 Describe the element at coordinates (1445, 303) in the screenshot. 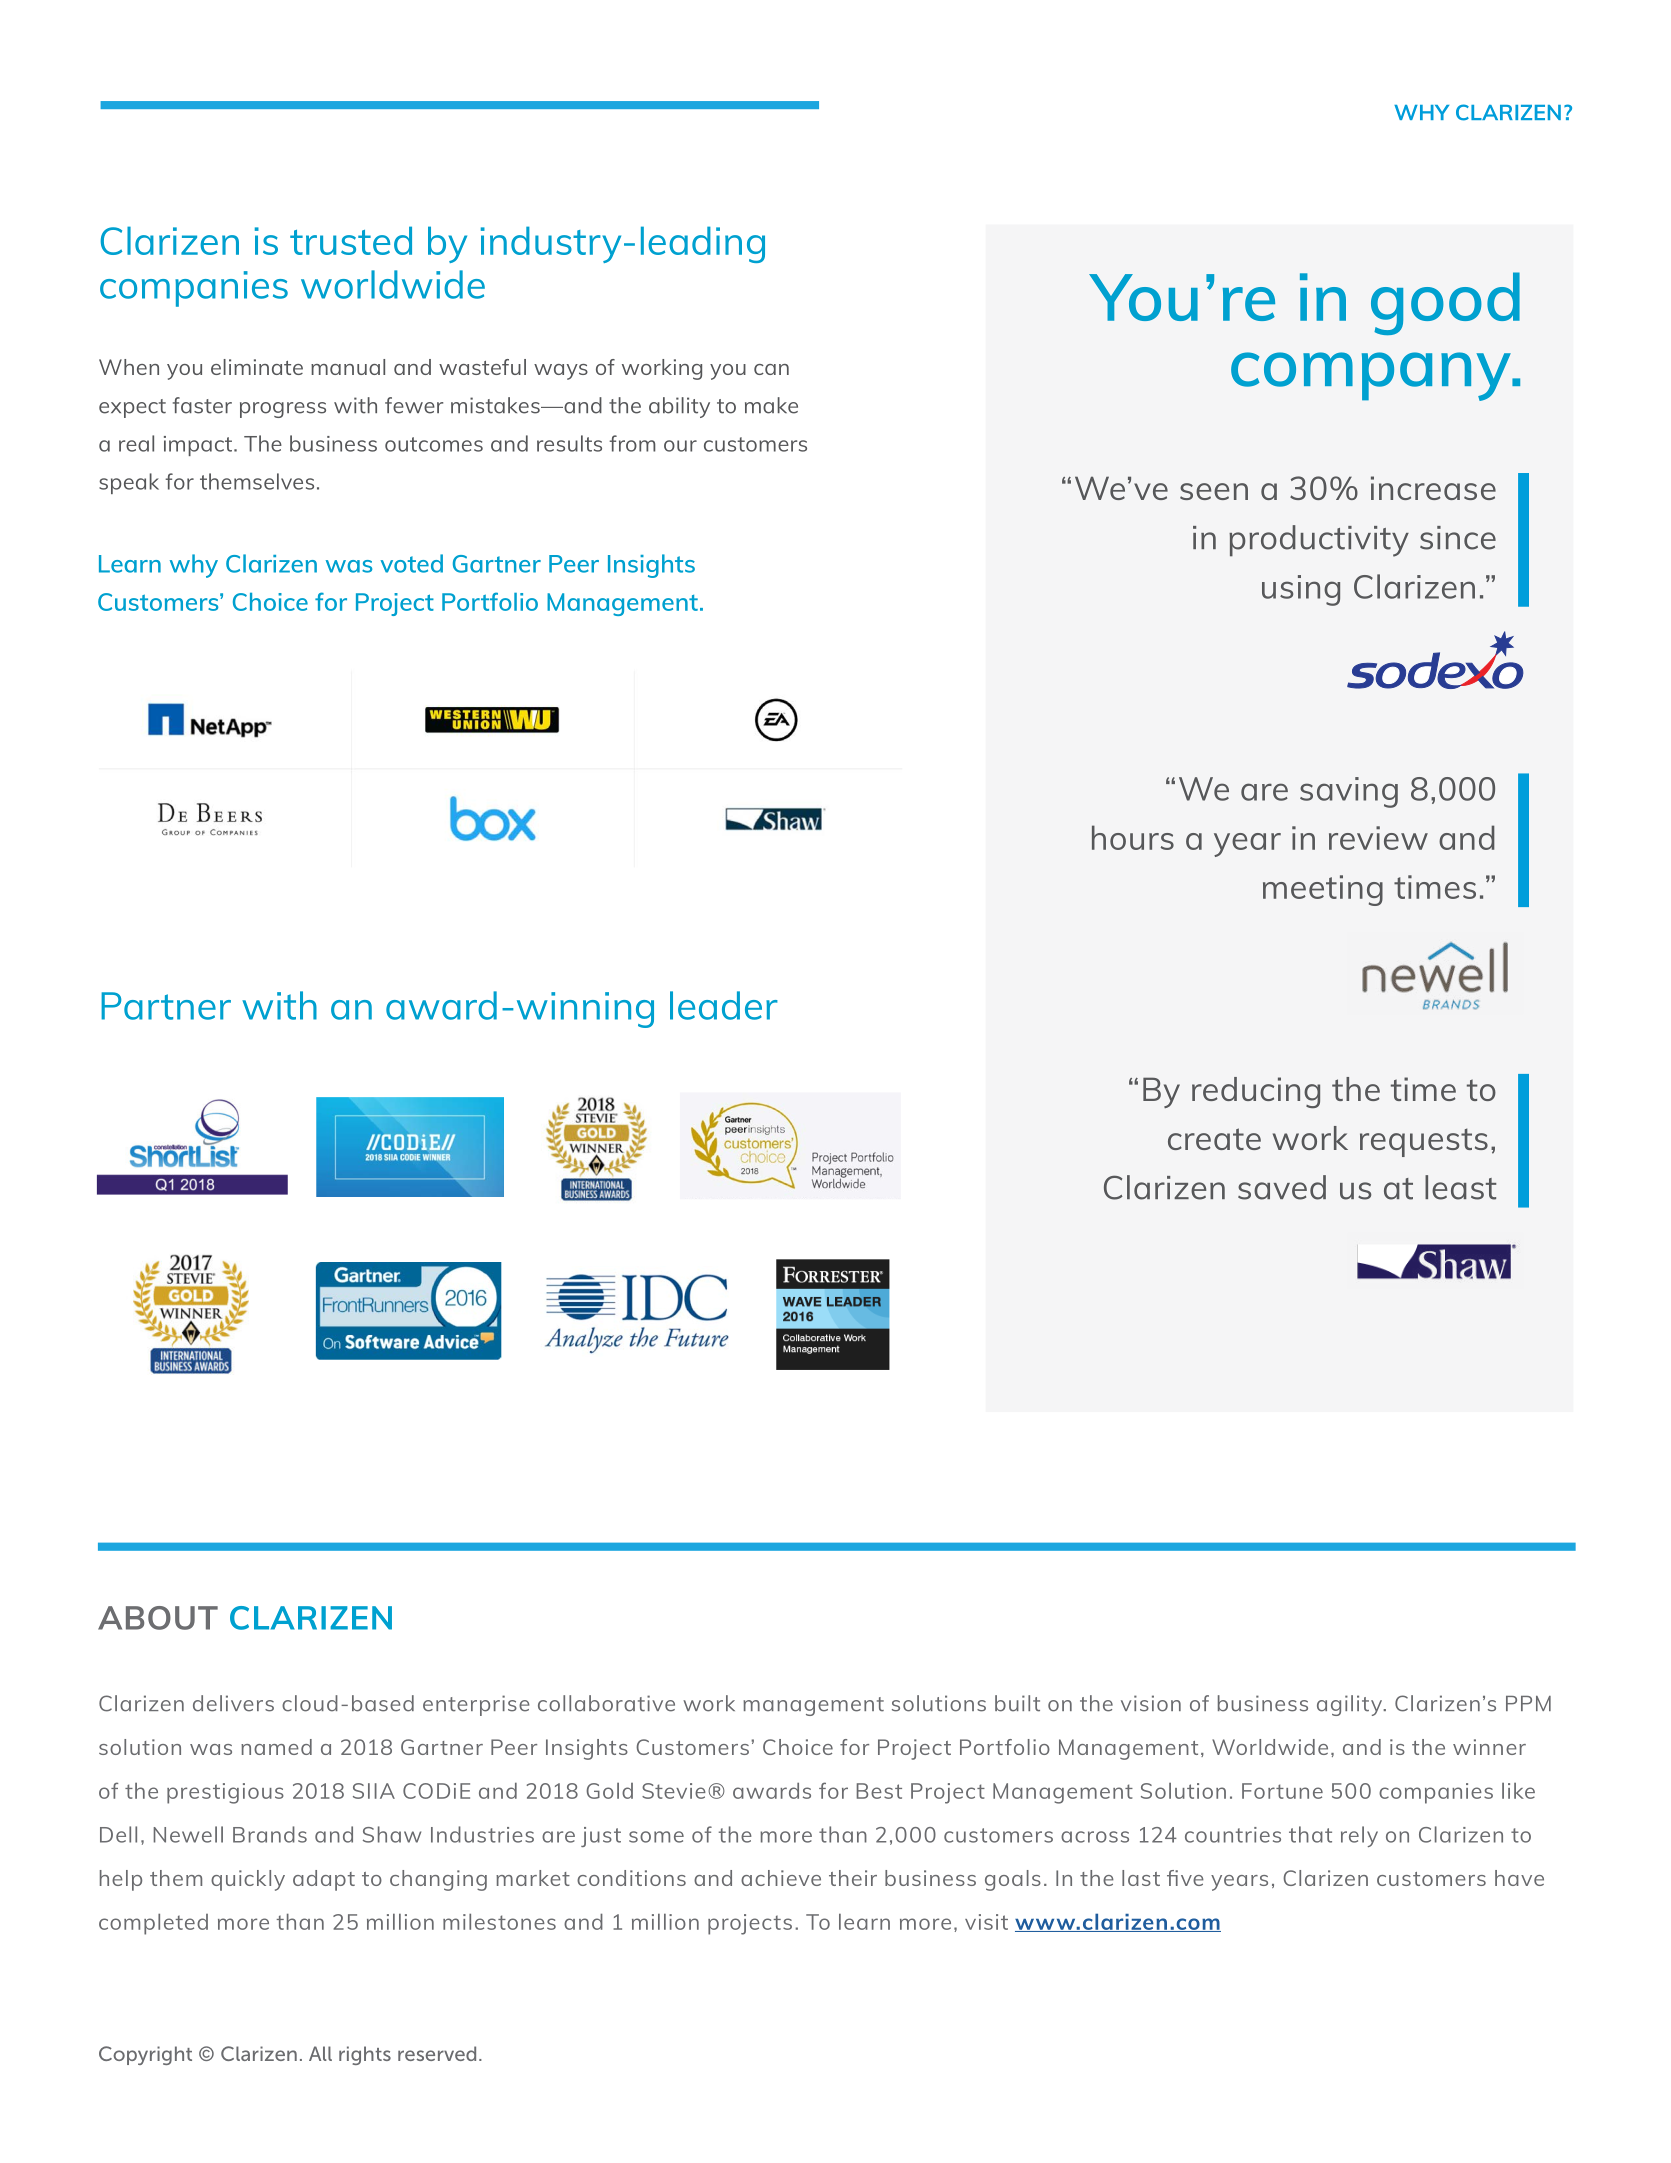

I see `good` at that location.
